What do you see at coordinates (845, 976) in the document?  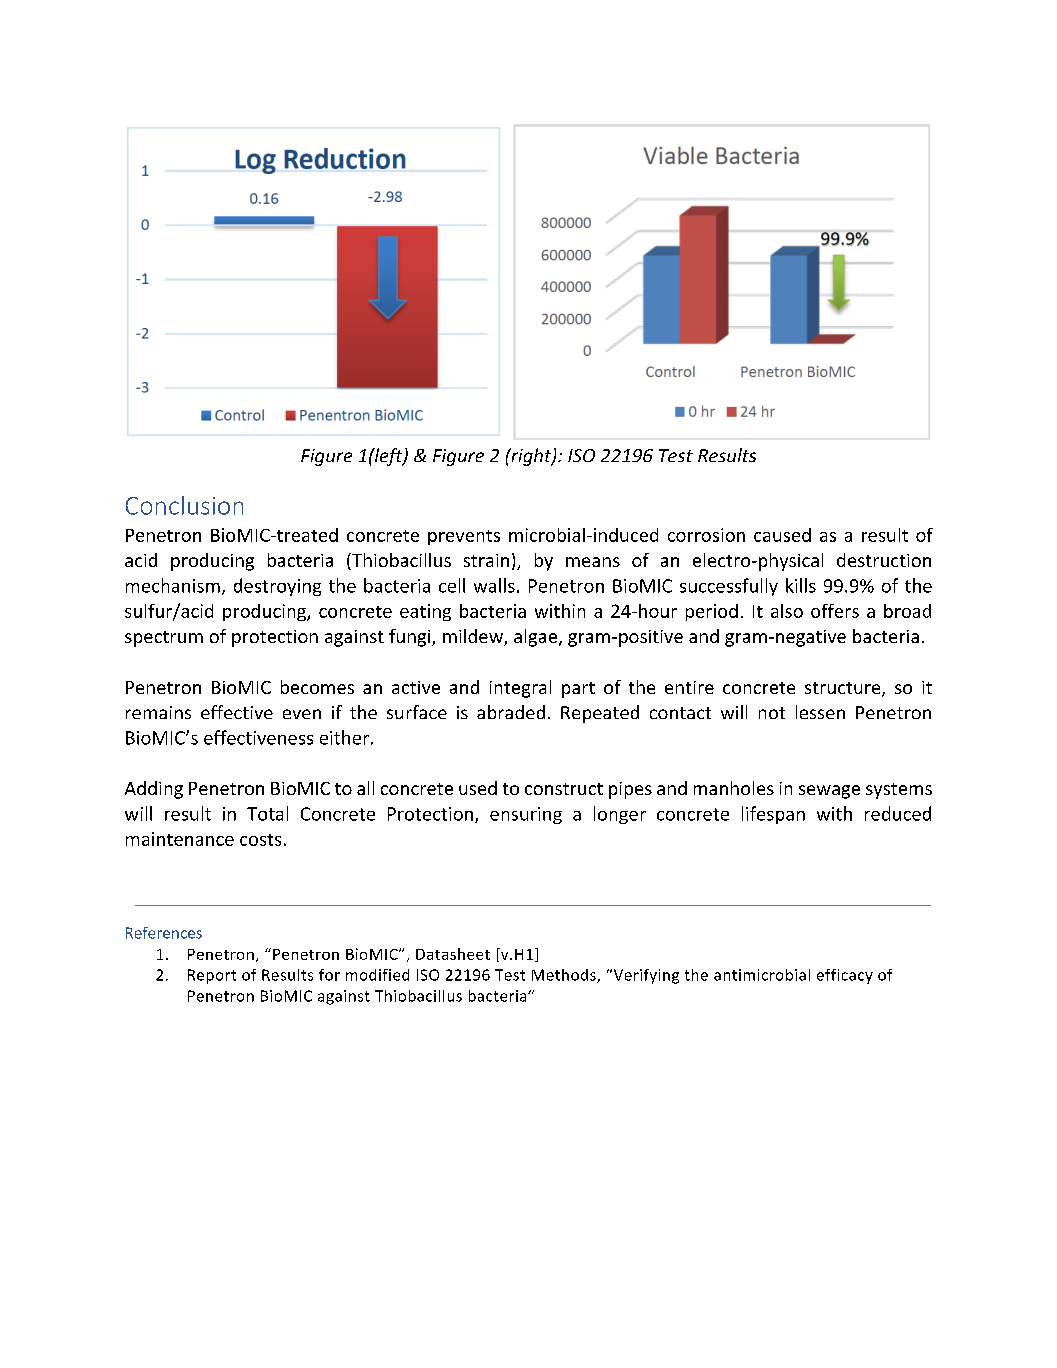 I see `efficacy` at bounding box center [845, 976].
